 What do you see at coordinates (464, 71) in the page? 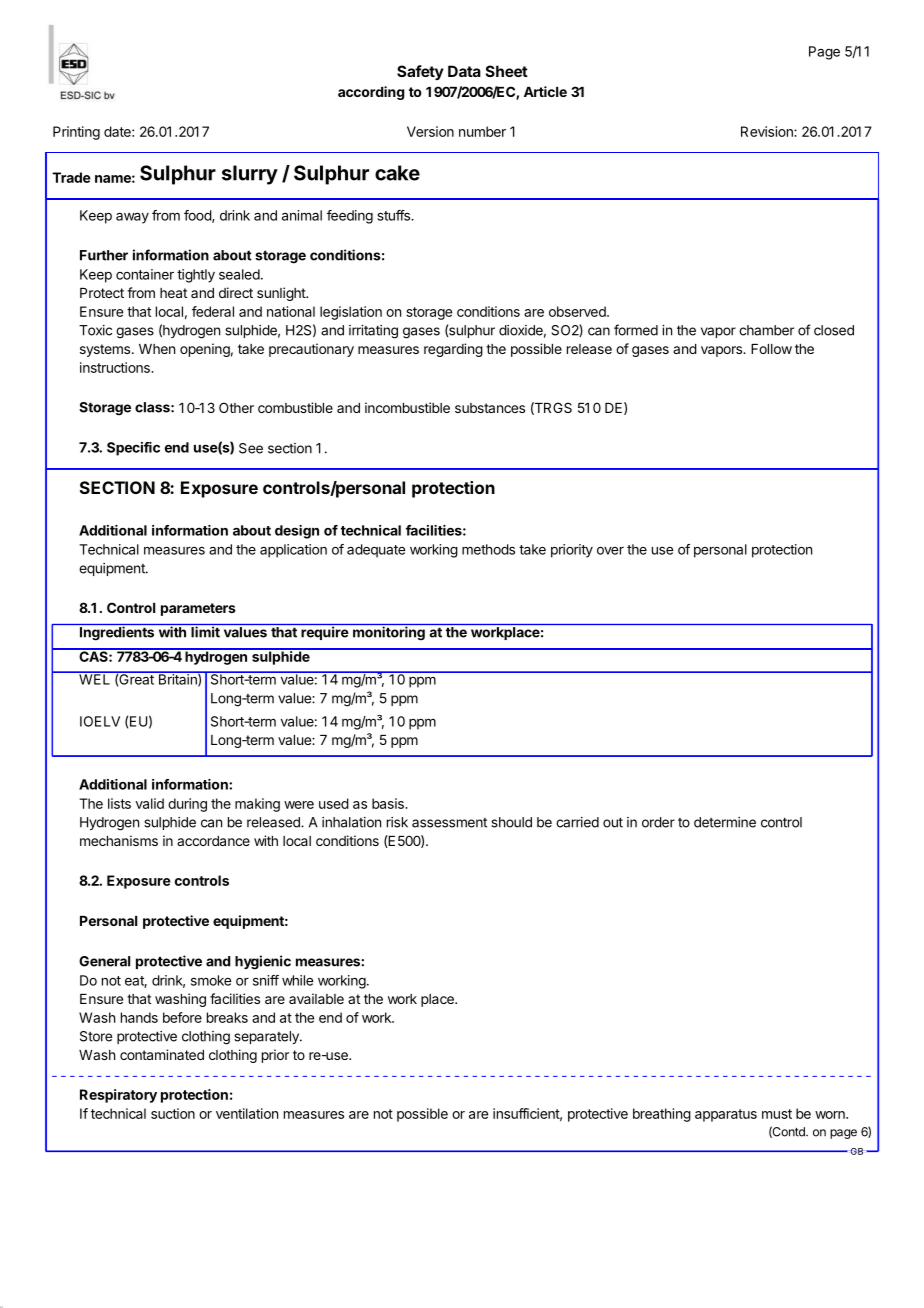
I see `Data` at bounding box center [464, 71].
